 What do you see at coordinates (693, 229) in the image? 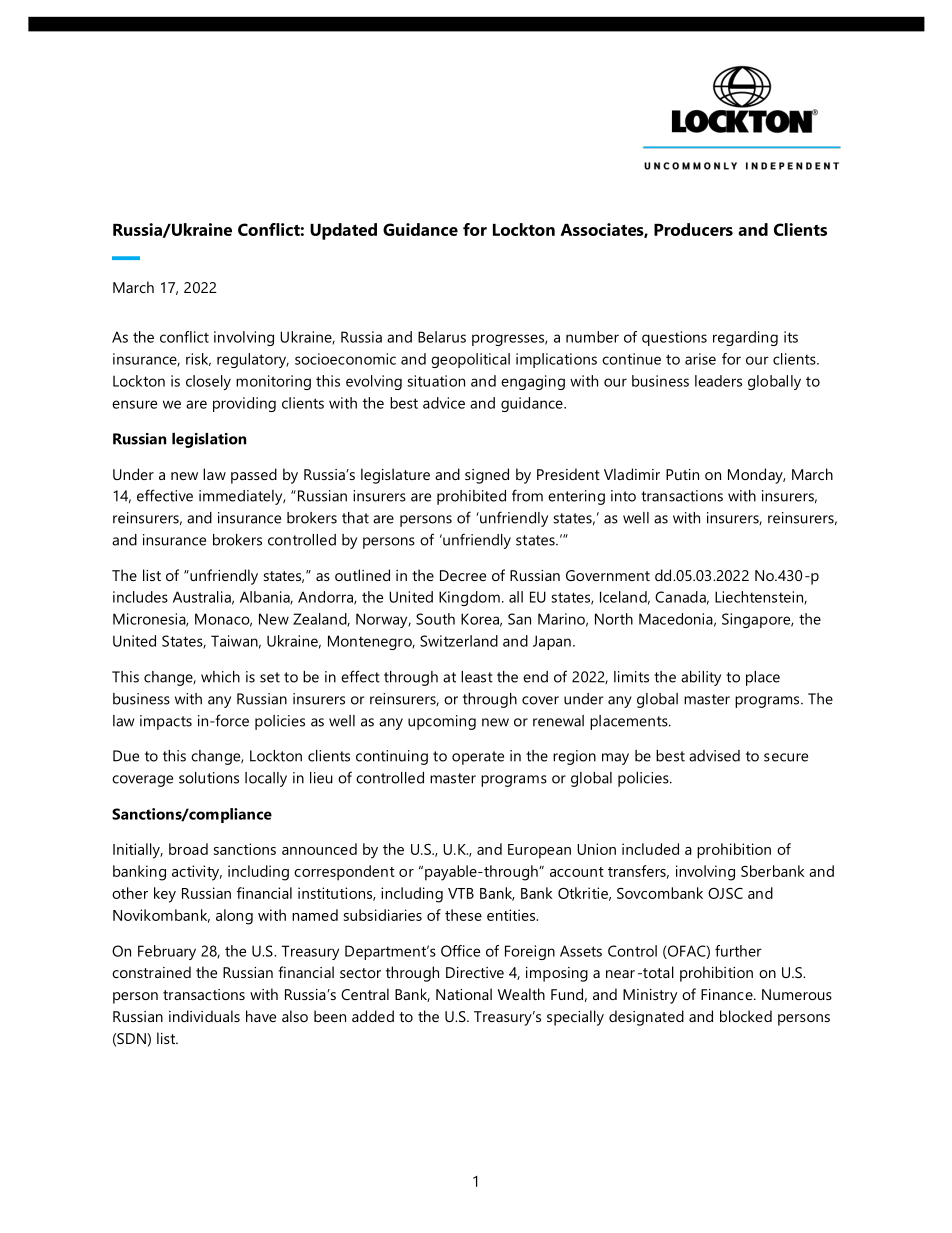
I see `Producers` at bounding box center [693, 229].
